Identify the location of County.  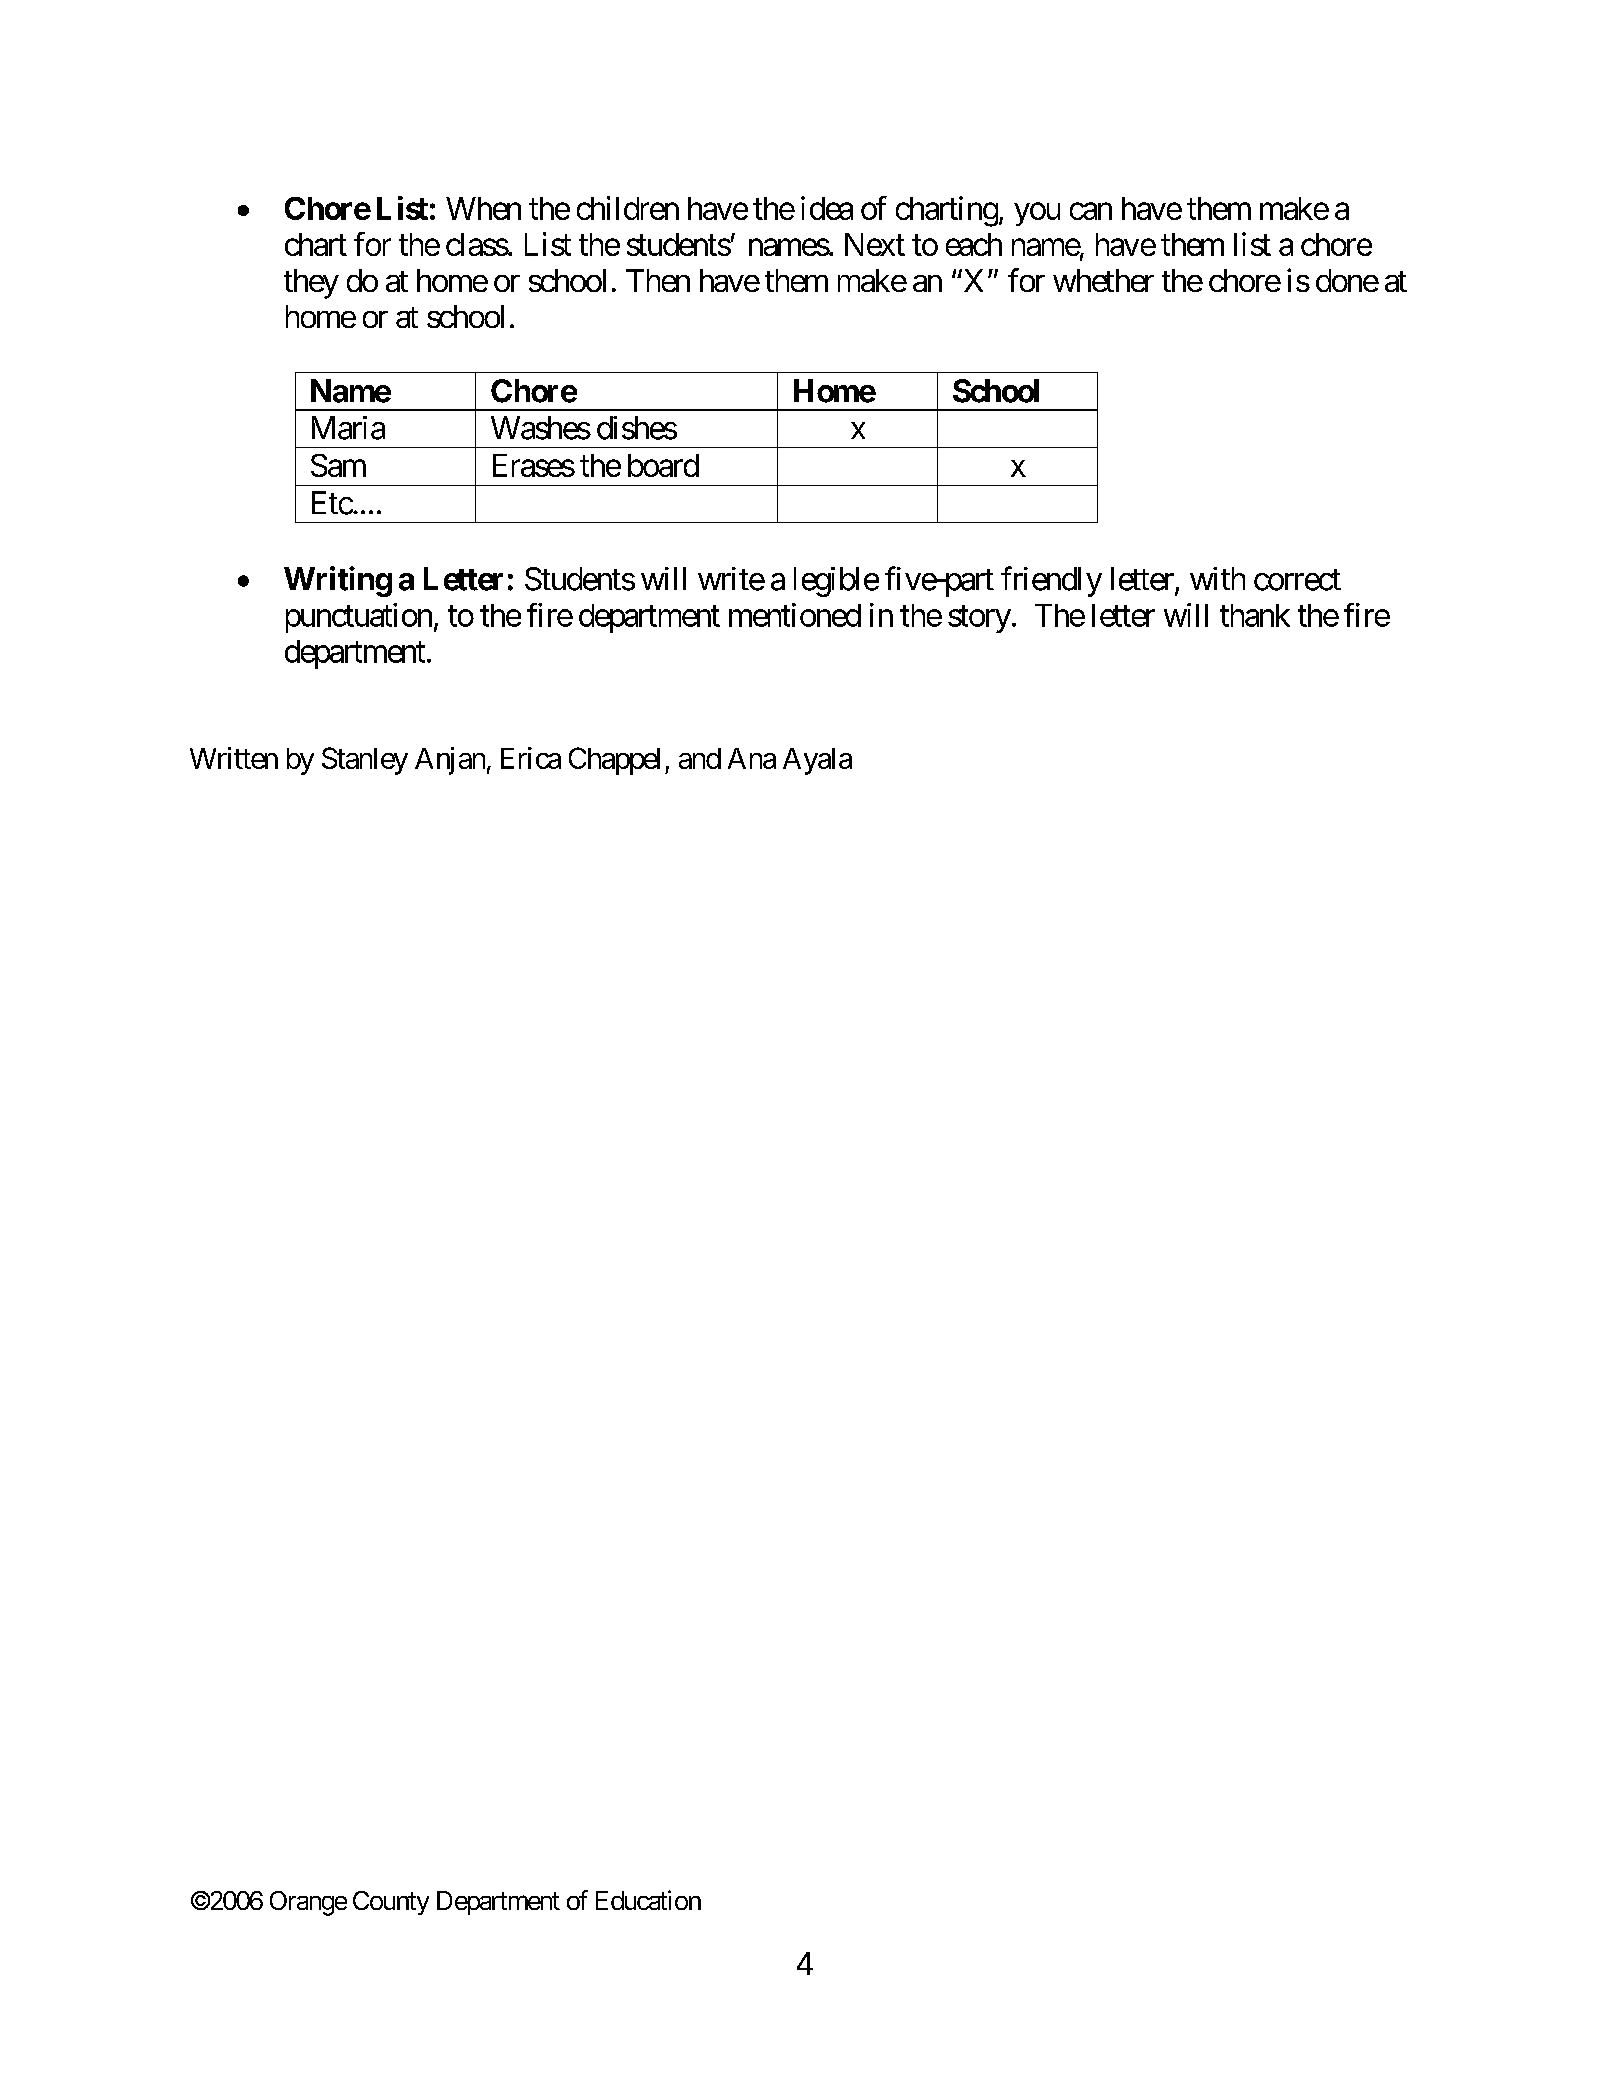
(391, 1903).
